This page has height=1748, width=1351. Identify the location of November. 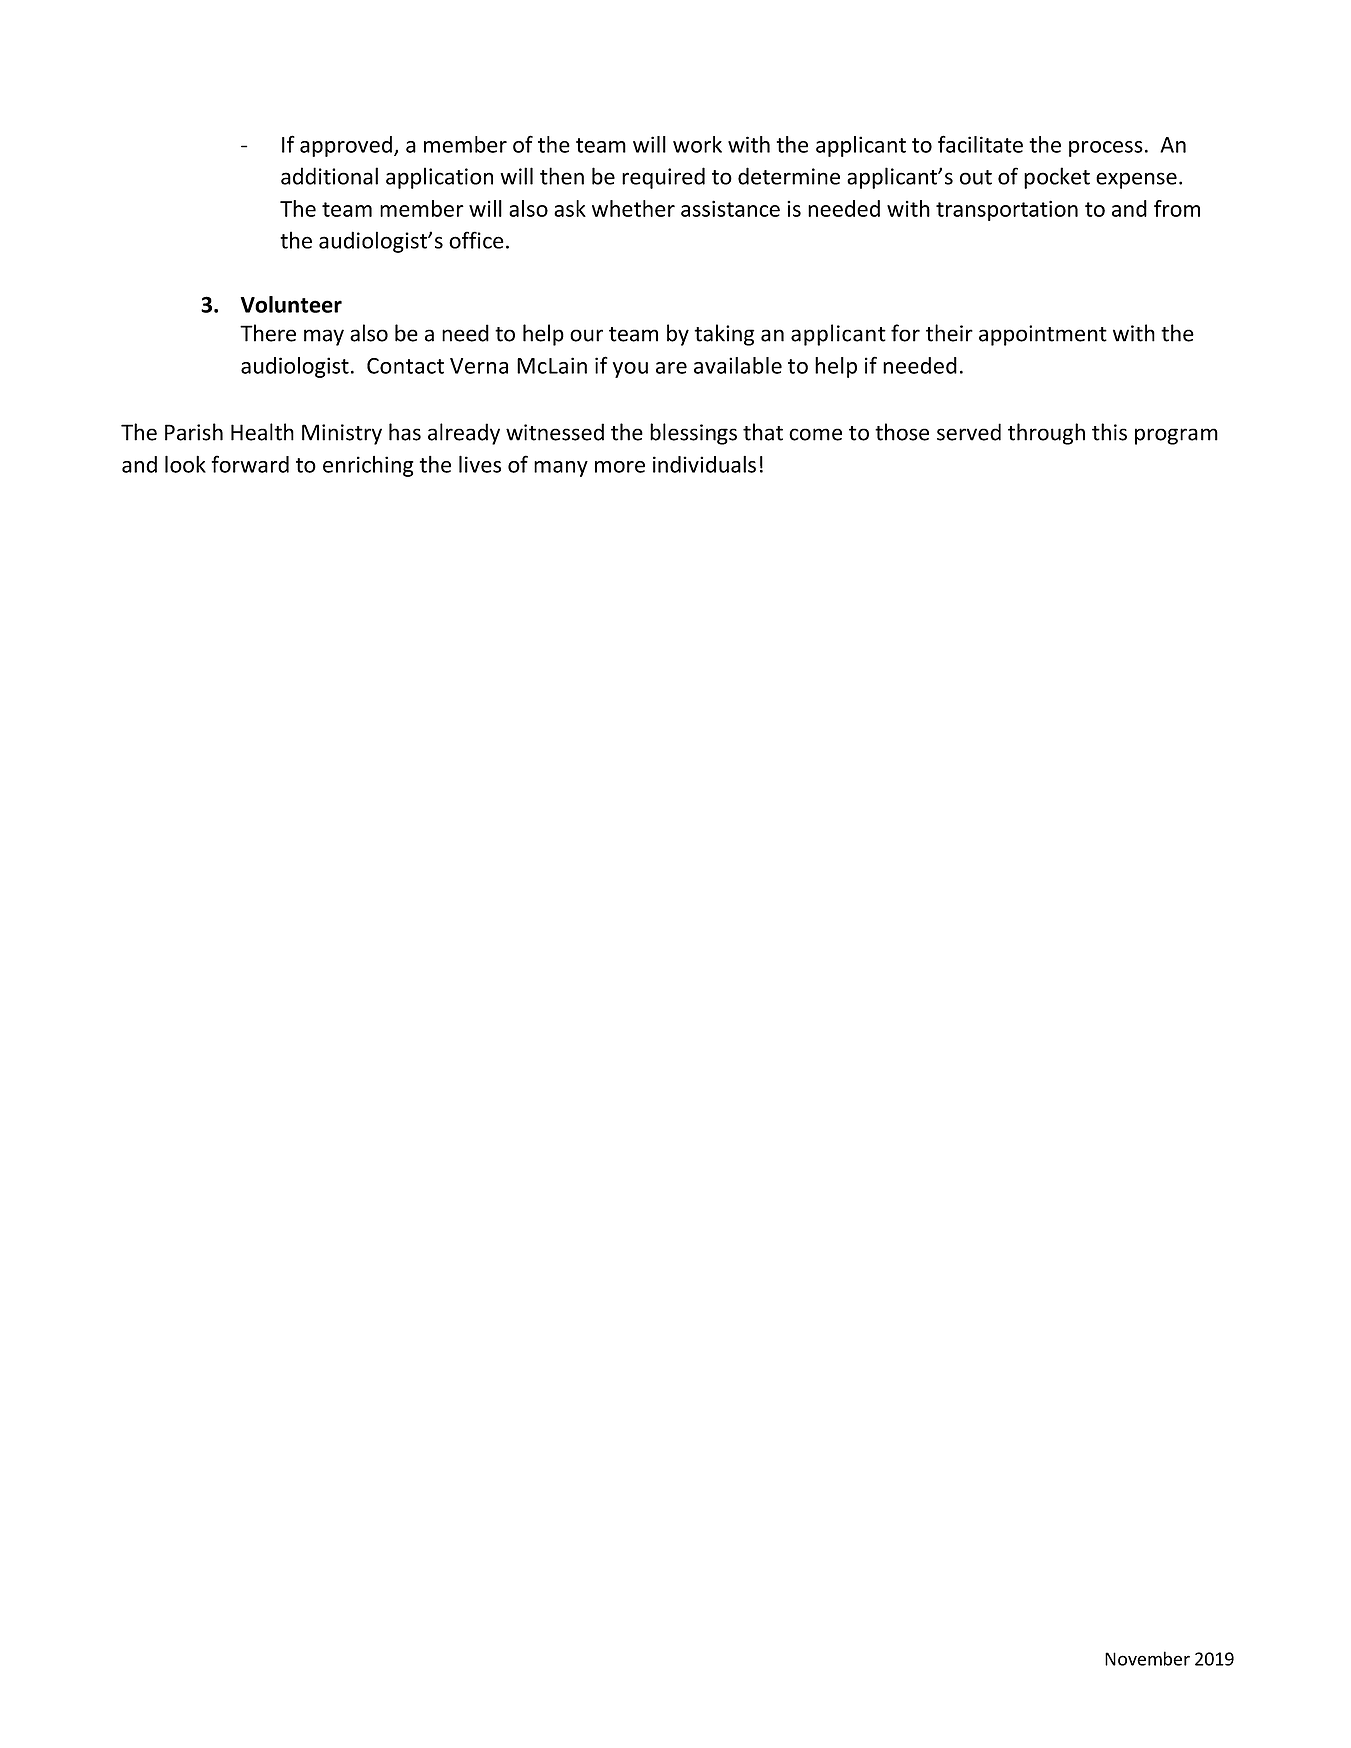
(1147, 1658).
